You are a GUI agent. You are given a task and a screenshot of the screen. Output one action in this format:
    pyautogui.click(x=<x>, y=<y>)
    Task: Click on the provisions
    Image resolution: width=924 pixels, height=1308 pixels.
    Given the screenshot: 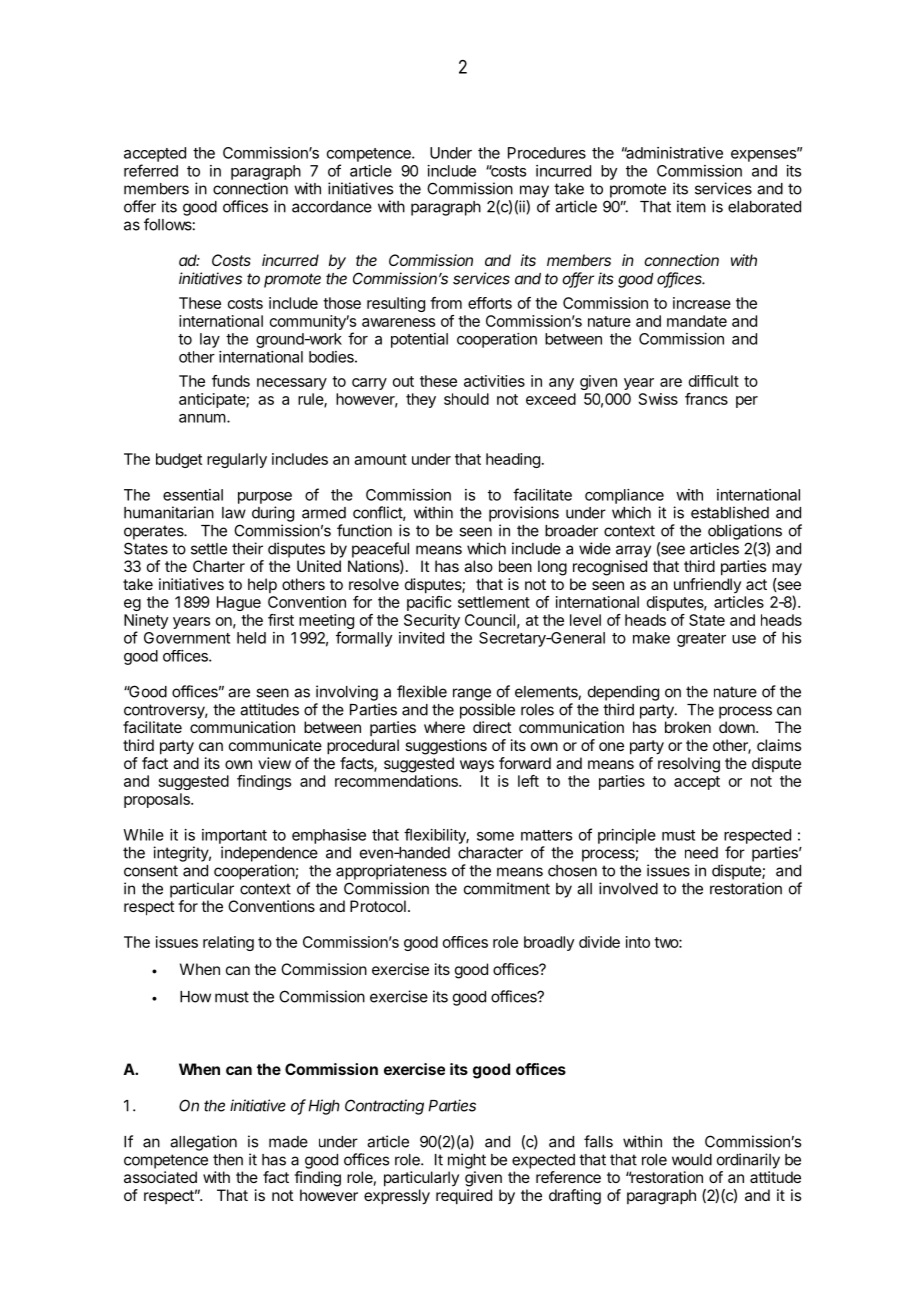 What is the action you would take?
    pyautogui.click(x=524, y=514)
